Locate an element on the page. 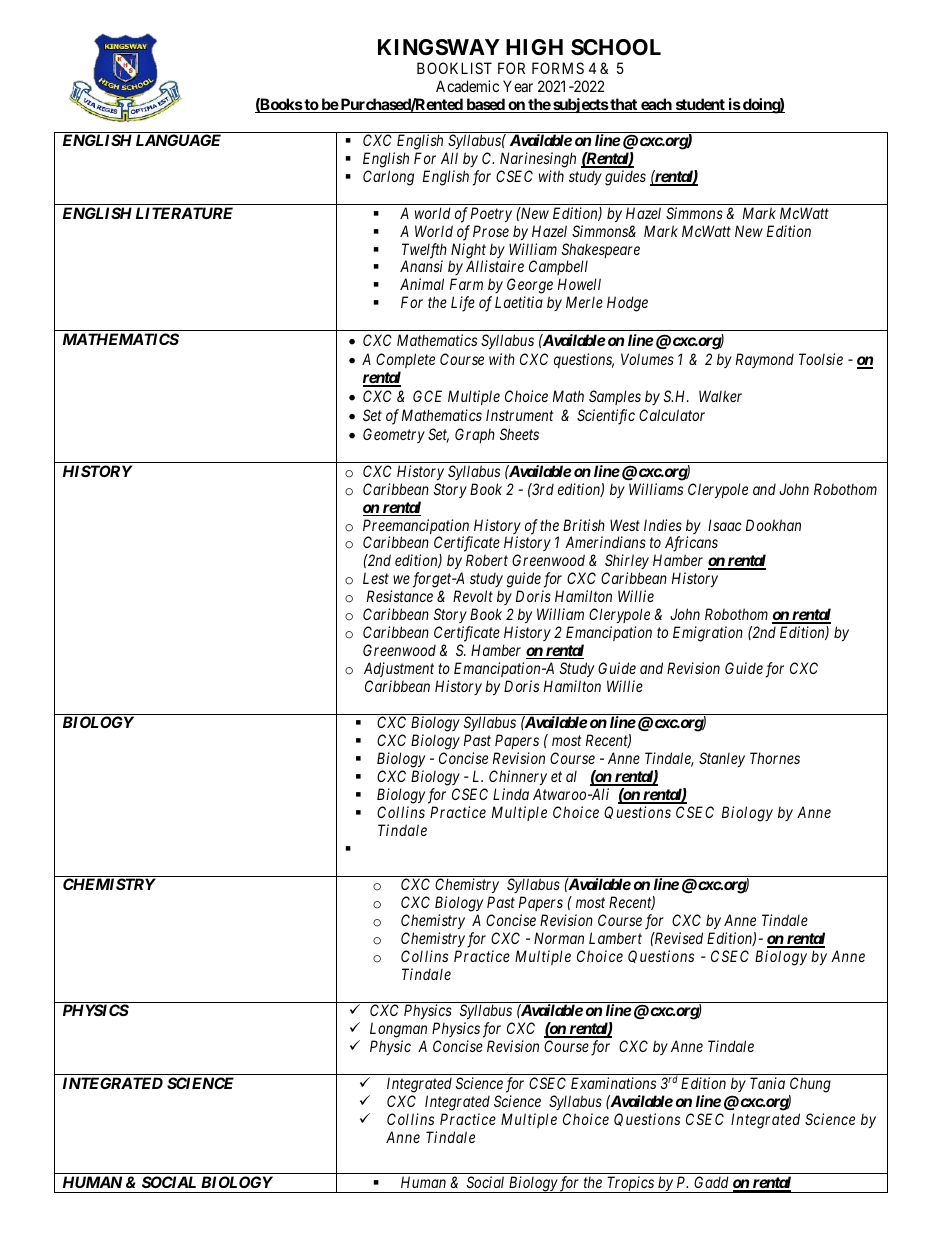  Linda is located at coordinates (511, 794).
